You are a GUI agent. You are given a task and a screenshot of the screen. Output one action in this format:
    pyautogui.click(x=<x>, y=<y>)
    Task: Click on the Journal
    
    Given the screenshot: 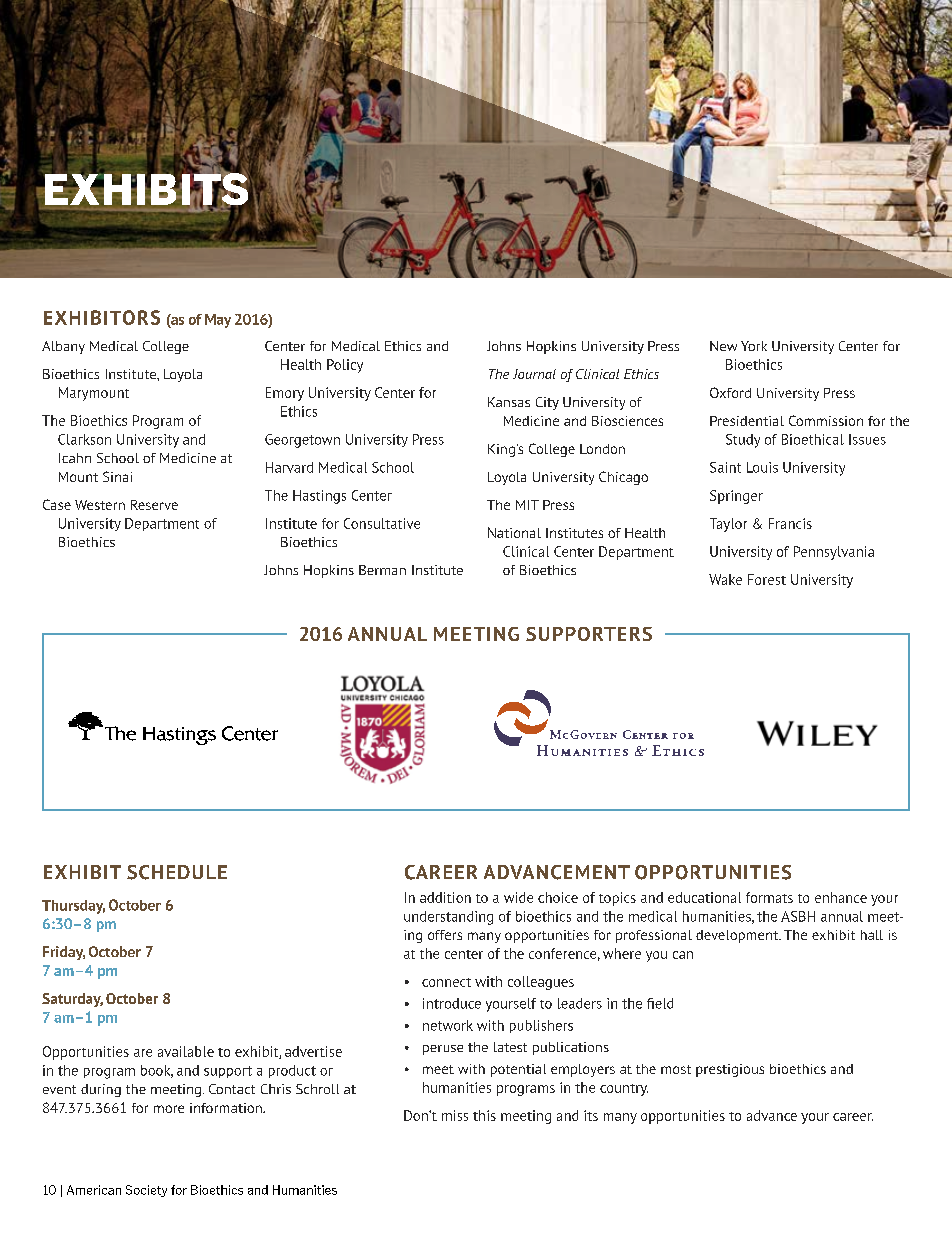 What is the action you would take?
    pyautogui.click(x=534, y=374)
